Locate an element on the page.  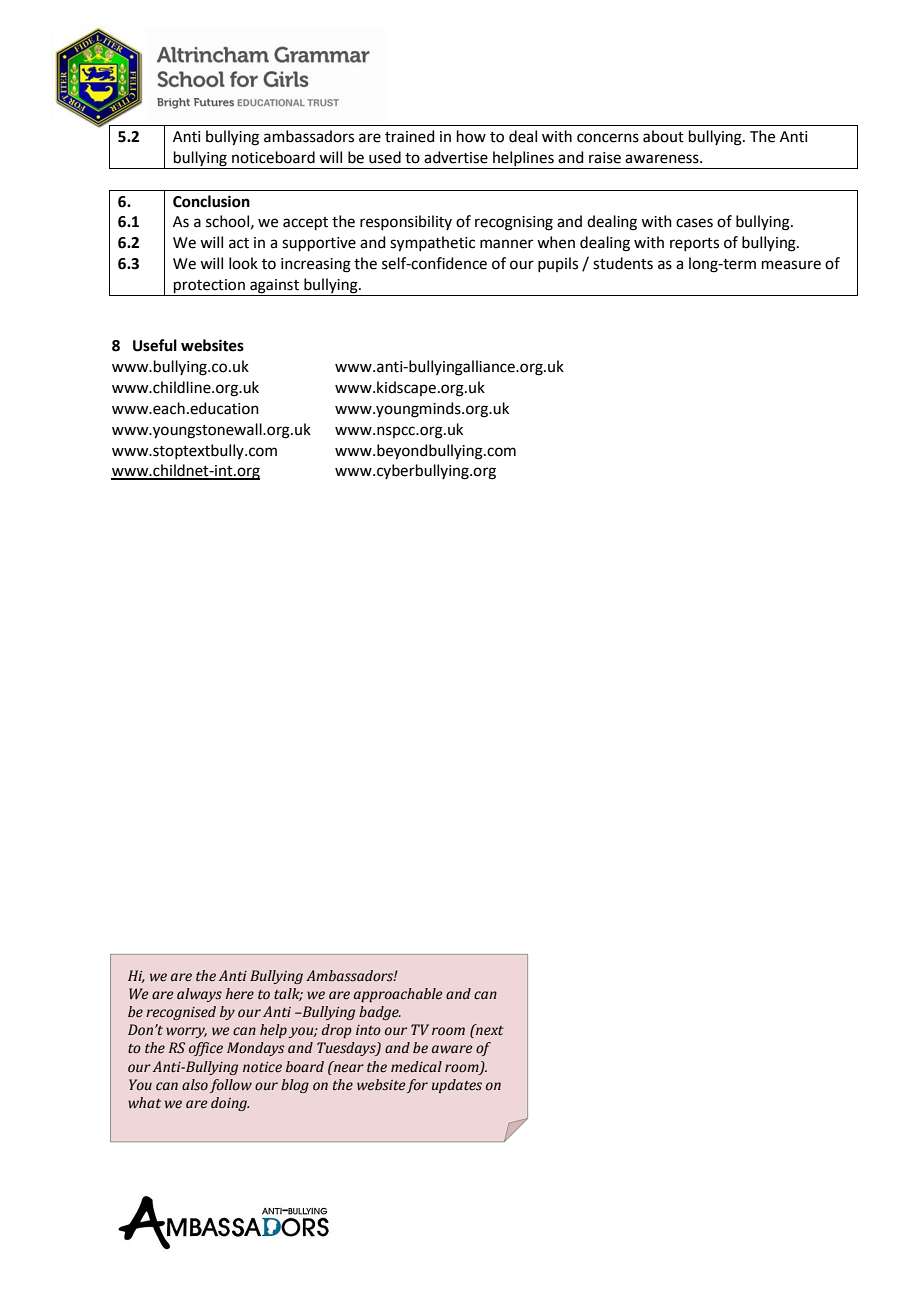
Conclusion is located at coordinates (211, 201).
